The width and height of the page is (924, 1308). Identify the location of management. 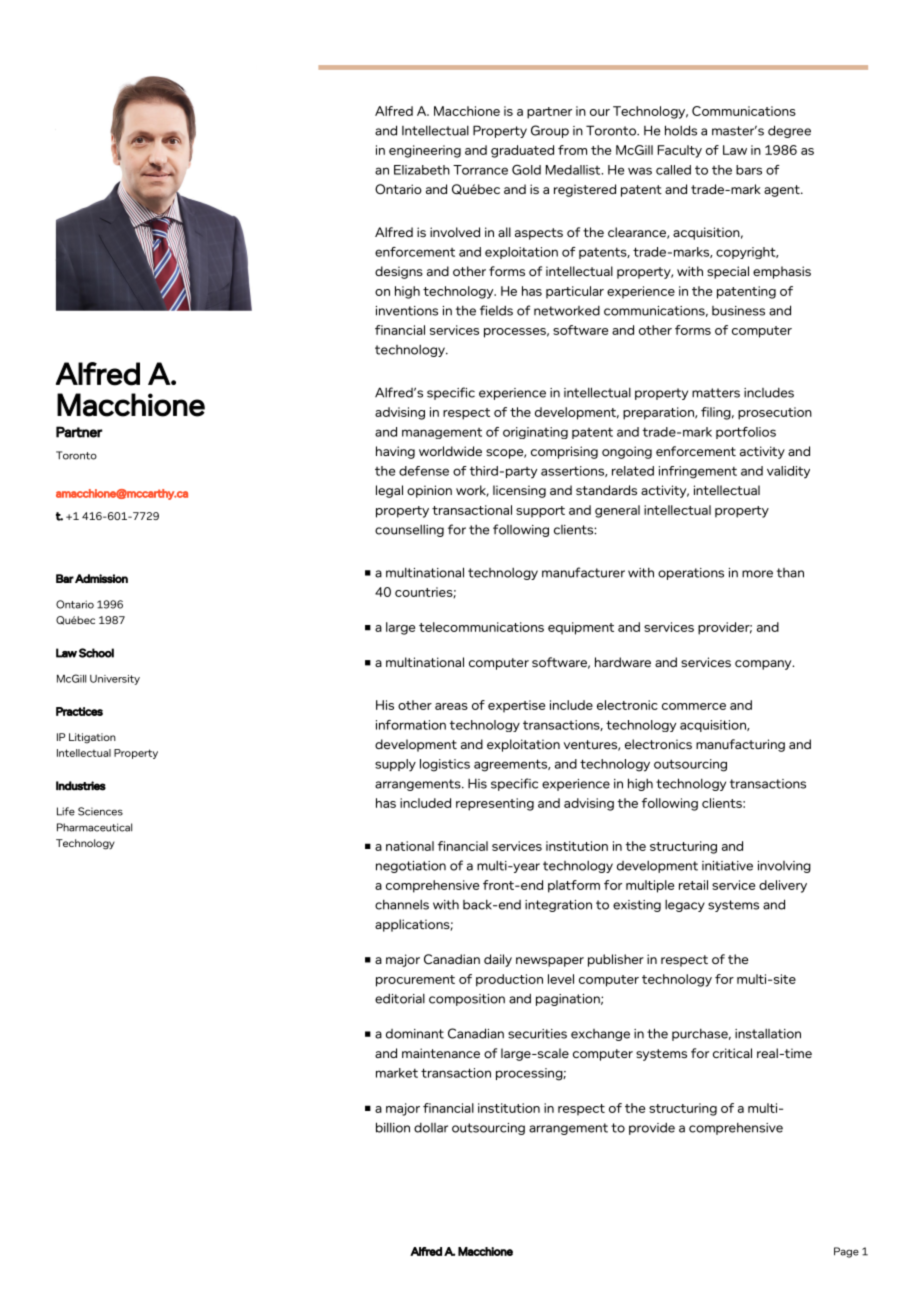
(442, 433).
